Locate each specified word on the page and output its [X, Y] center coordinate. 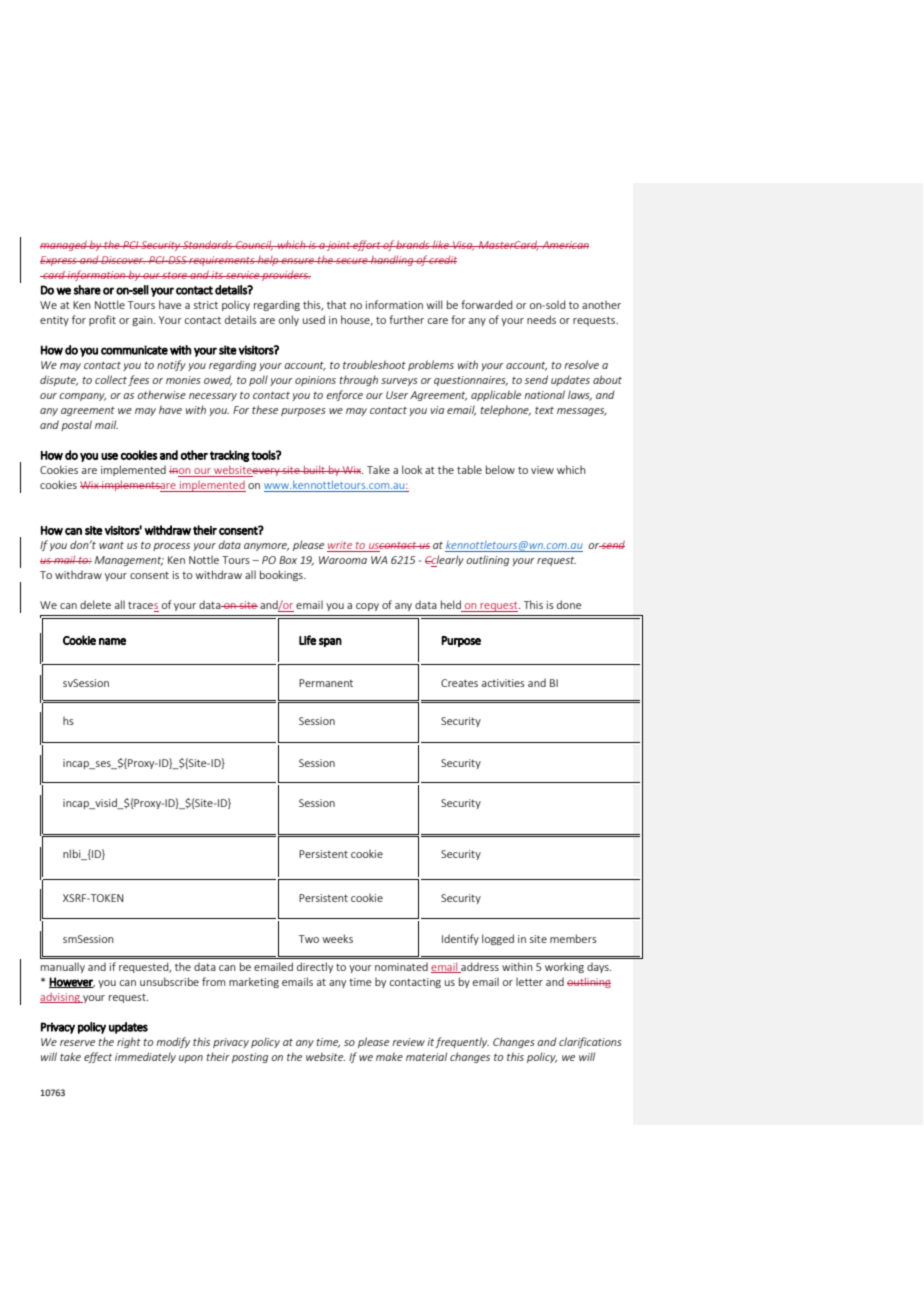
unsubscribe [169, 981]
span [330, 642]
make [389, 1056]
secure [352, 261]
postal [76, 425]
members [573, 938]
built [314, 469]
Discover [123, 260]
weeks [337, 938]
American [564, 245]
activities [503, 683]
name [112, 641]
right [129, 1042]
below [500, 469]
